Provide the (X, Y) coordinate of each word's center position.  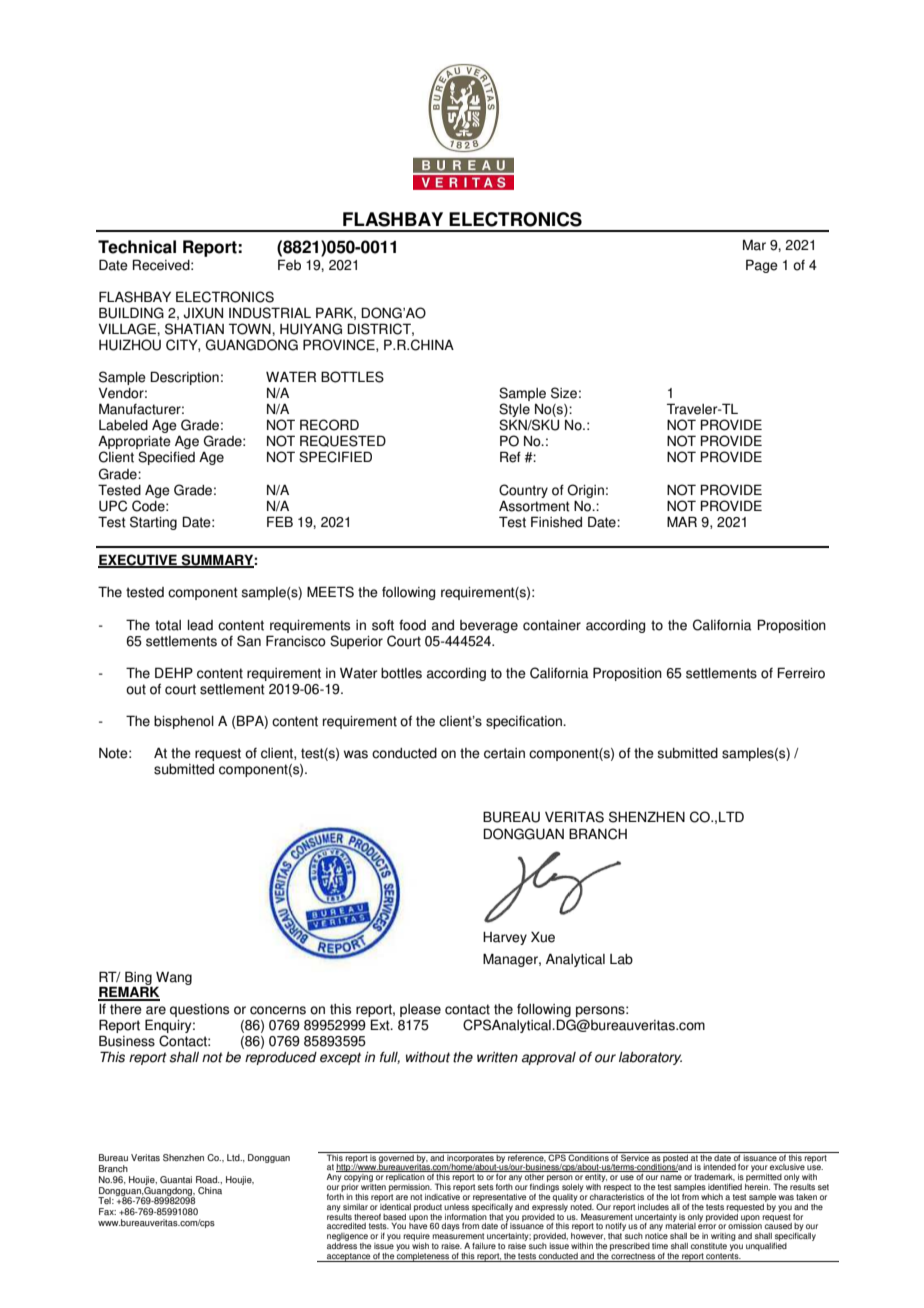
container (552, 625)
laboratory (650, 1058)
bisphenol (184, 722)
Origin (585, 491)
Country (523, 491)
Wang (174, 979)
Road (208, 1179)
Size (564, 393)
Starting (153, 523)
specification (525, 722)
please (420, 1010)
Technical (137, 247)
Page (762, 266)
